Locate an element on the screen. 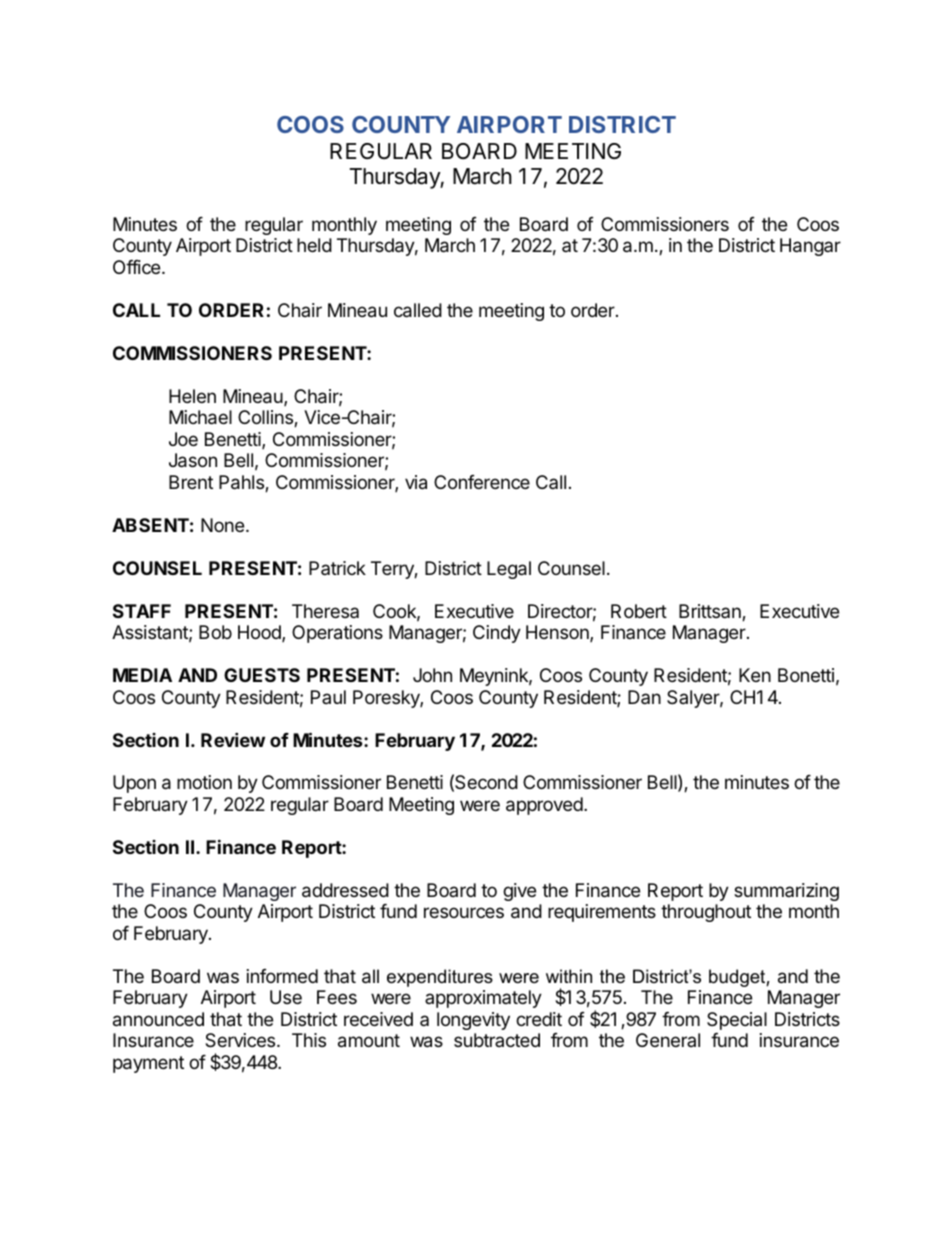  held is located at coordinates (314, 245).
